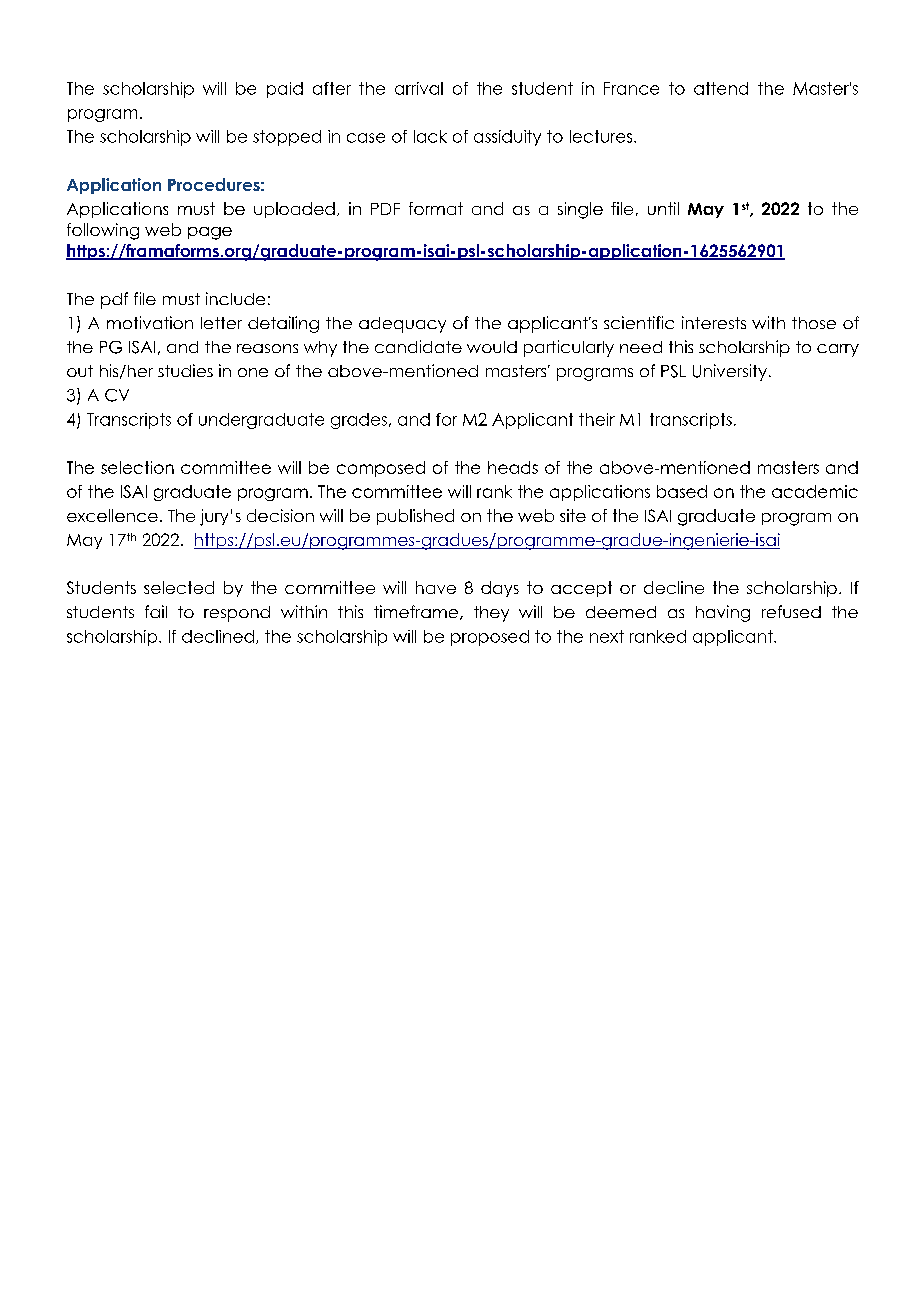 The height and width of the screenshot is (1308, 924). What do you see at coordinates (682, 491) in the screenshot?
I see `based` at bounding box center [682, 491].
